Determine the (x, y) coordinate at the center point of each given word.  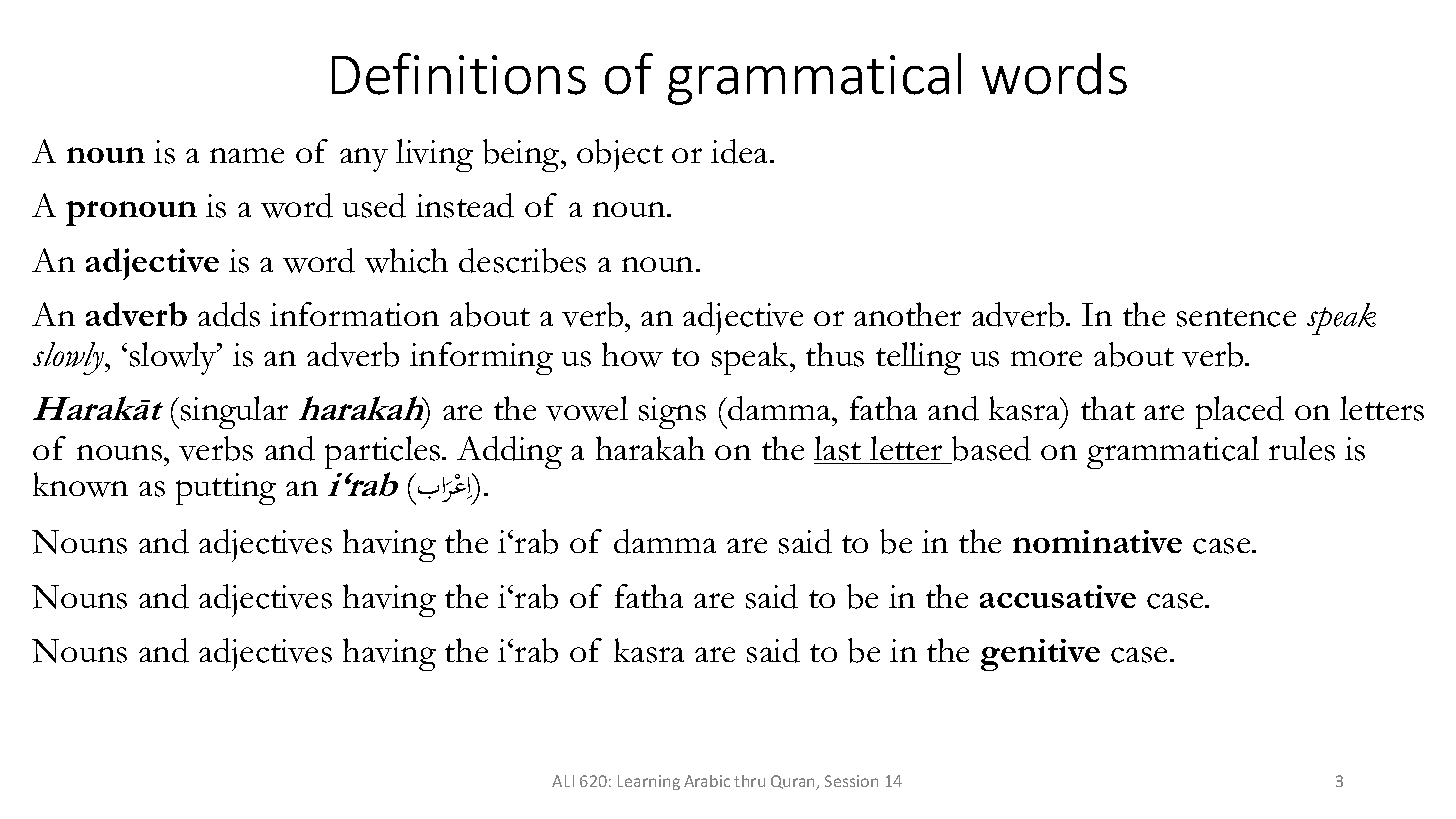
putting (226, 489)
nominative (1097, 541)
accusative (1058, 596)
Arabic (707, 781)
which (406, 260)
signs (672, 413)
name (247, 155)
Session (851, 781)
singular (234, 412)
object (620, 155)
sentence (1236, 317)
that (1108, 408)
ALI (563, 781)
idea (739, 151)
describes (522, 260)
